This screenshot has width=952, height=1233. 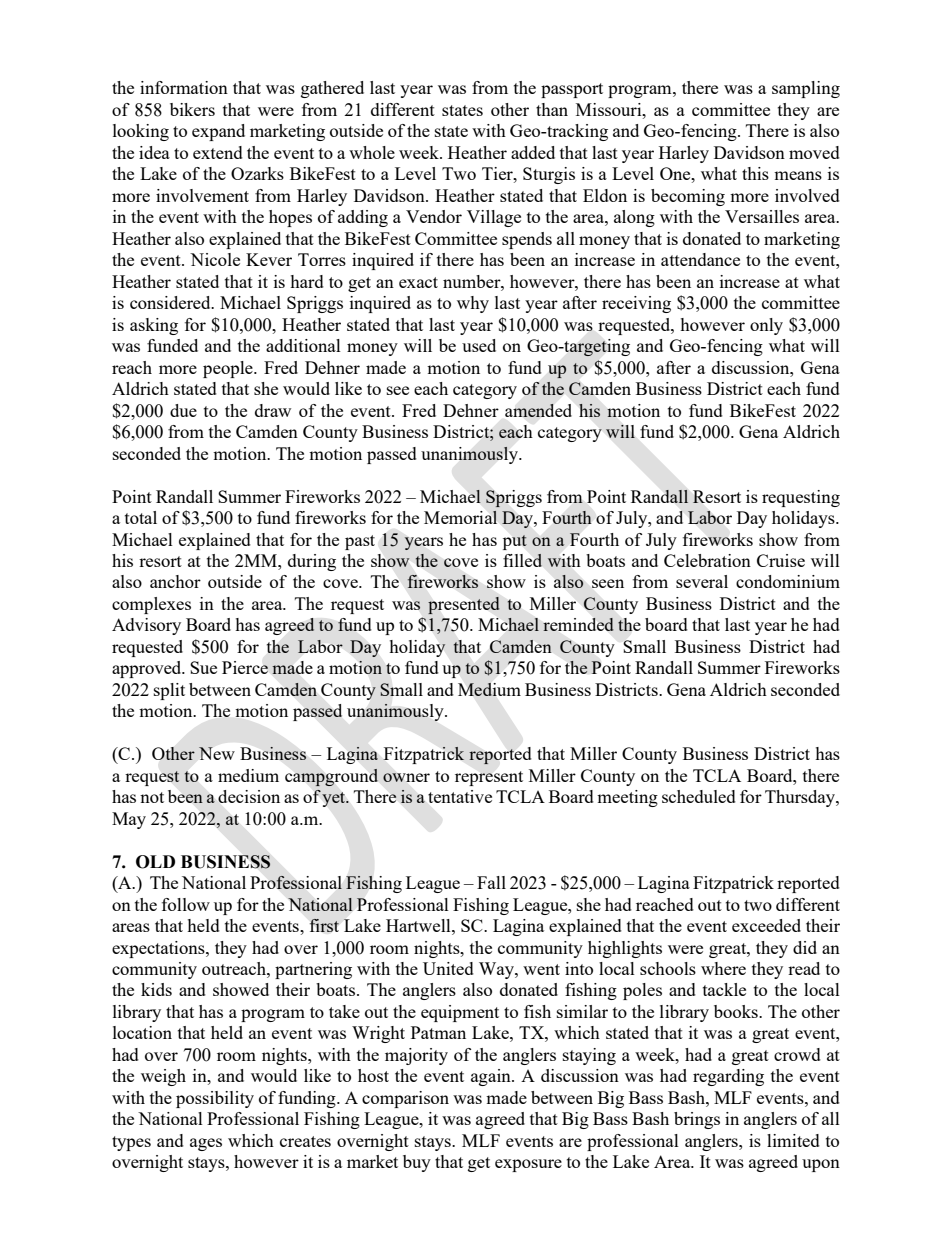 What do you see at coordinates (206, 1144) in the screenshot?
I see `ages` at bounding box center [206, 1144].
